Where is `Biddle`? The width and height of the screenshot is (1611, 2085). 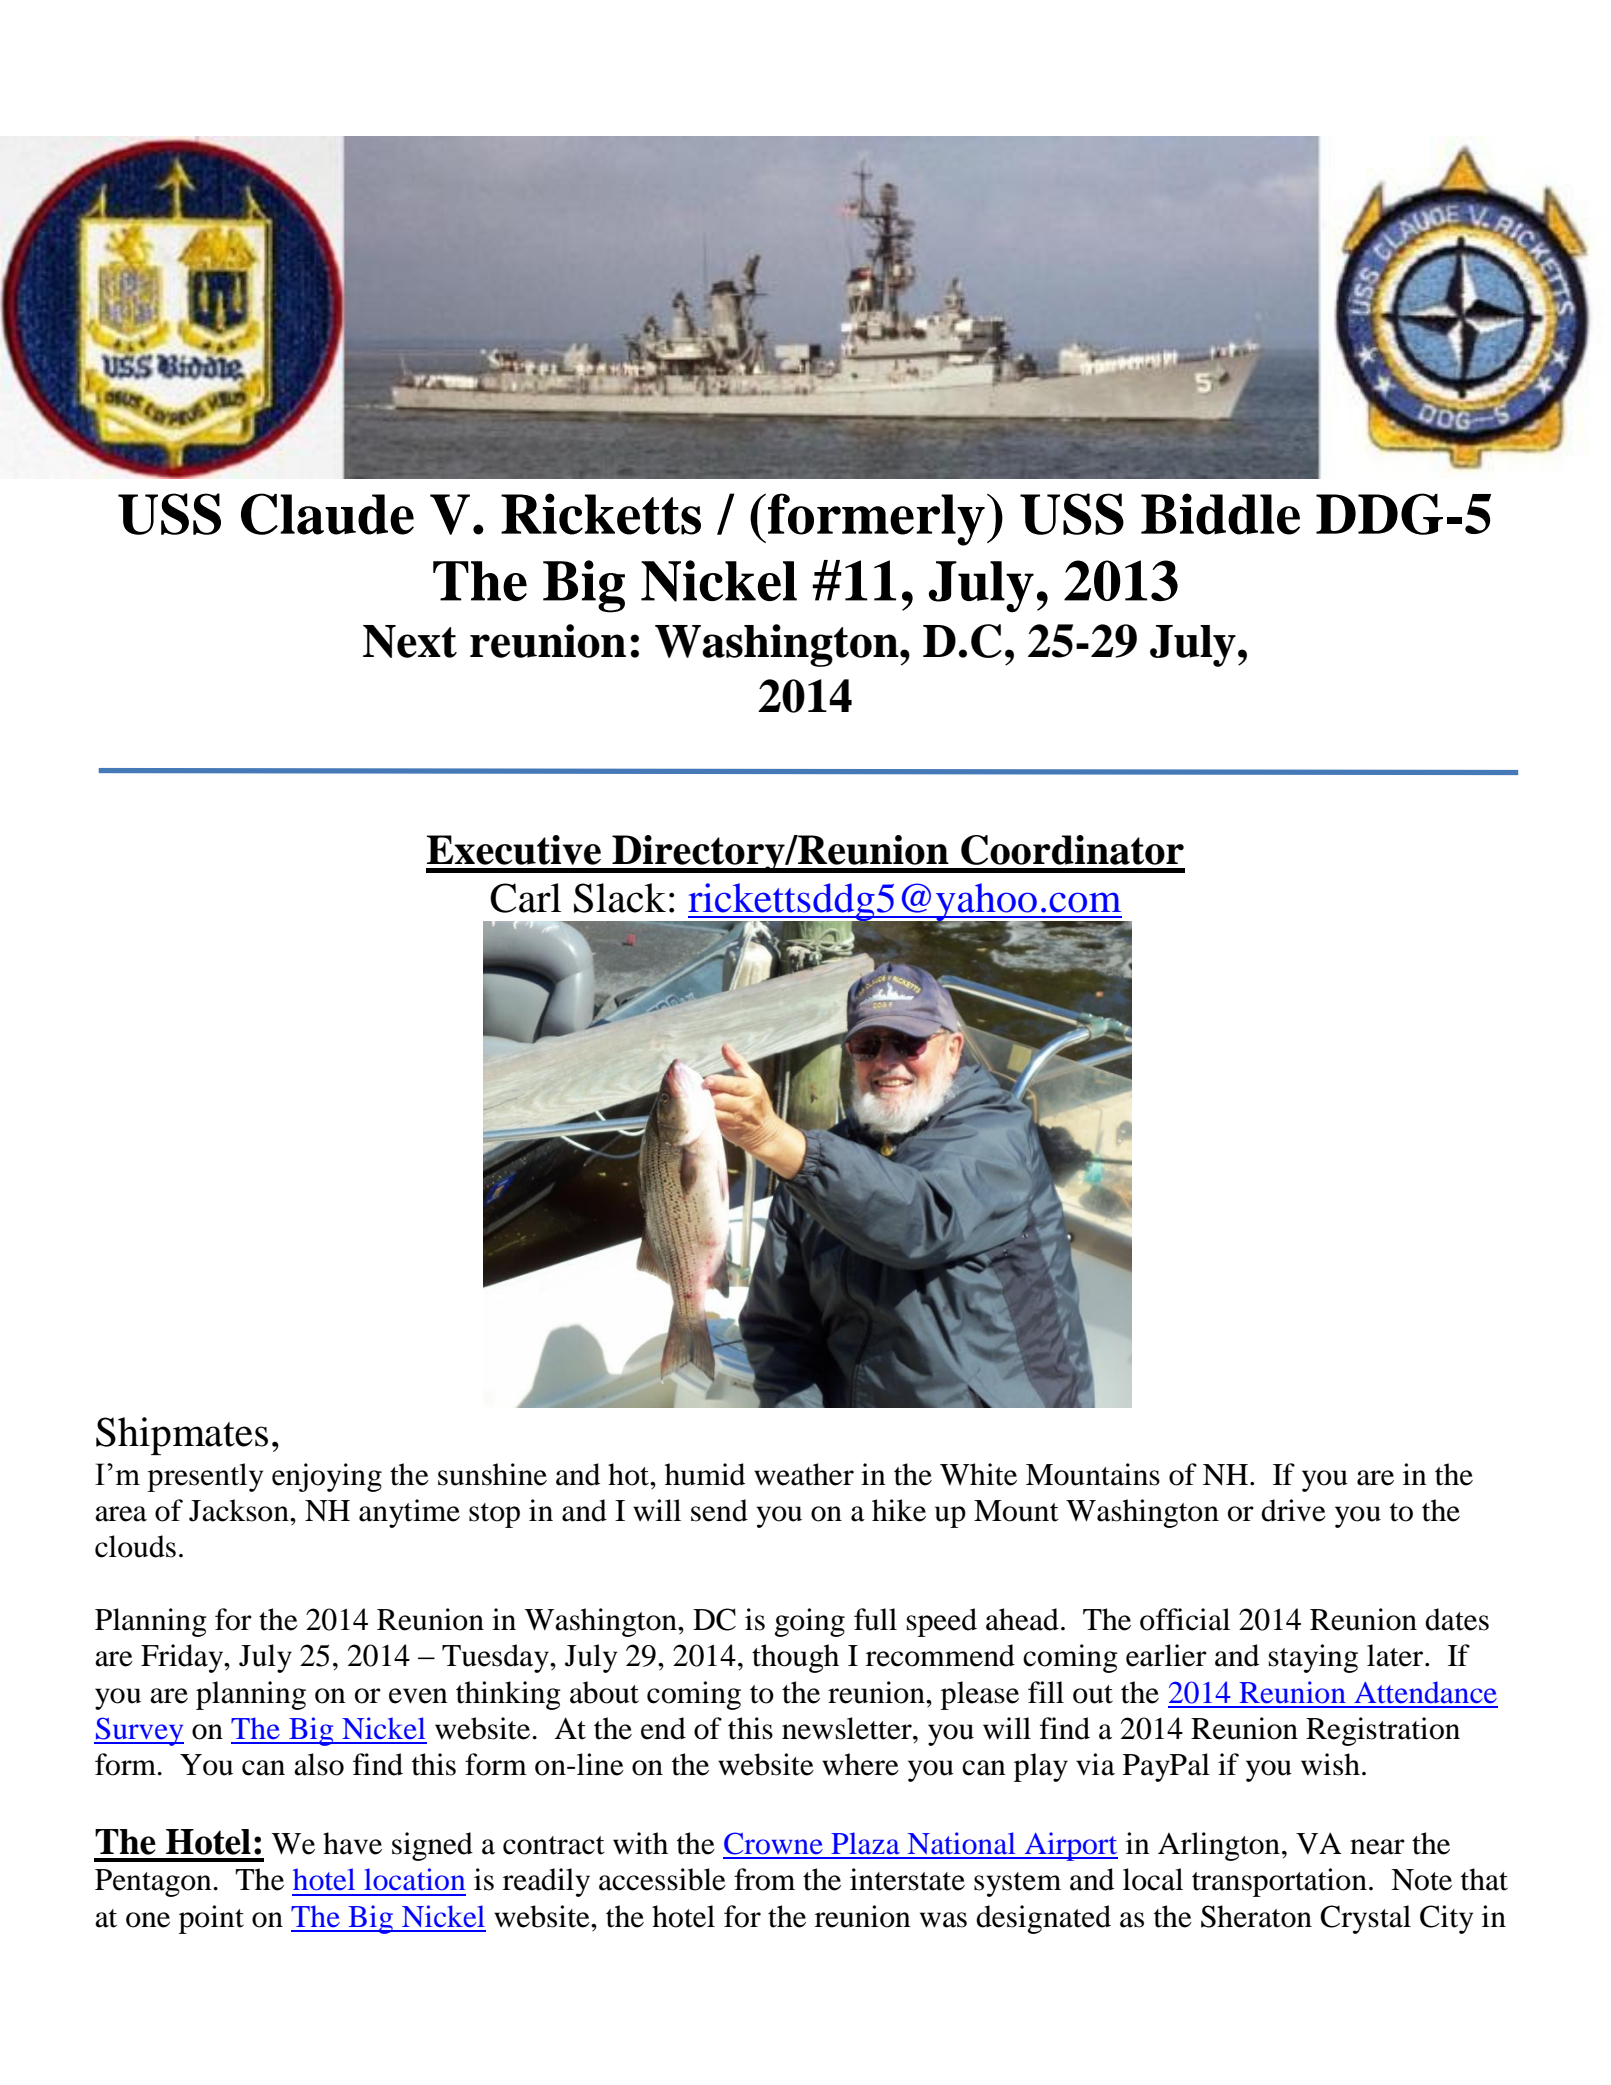
Biddle is located at coordinates (1220, 514).
